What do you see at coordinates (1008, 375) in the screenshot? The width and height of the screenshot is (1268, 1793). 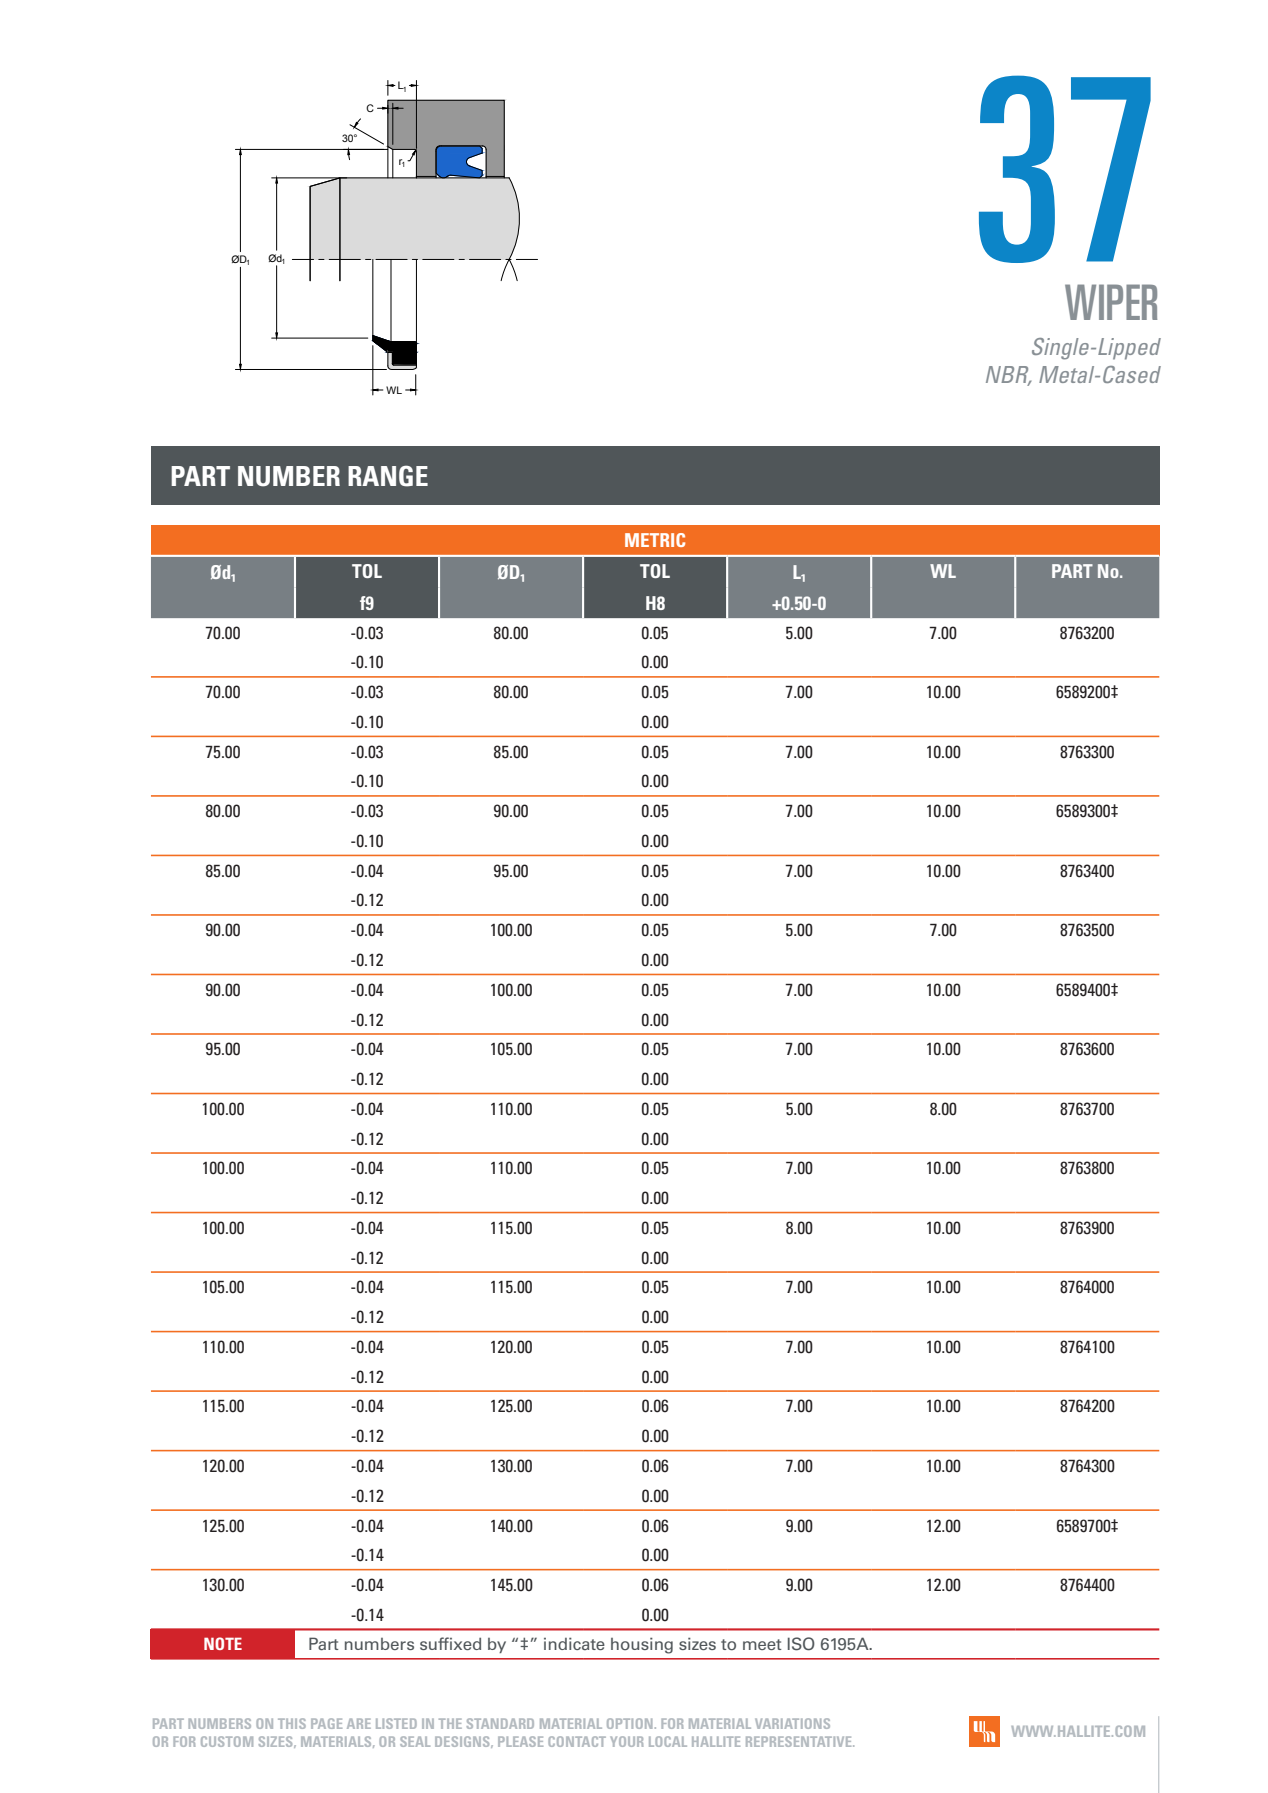 I see `NBR` at bounding box center [1008, 375].
